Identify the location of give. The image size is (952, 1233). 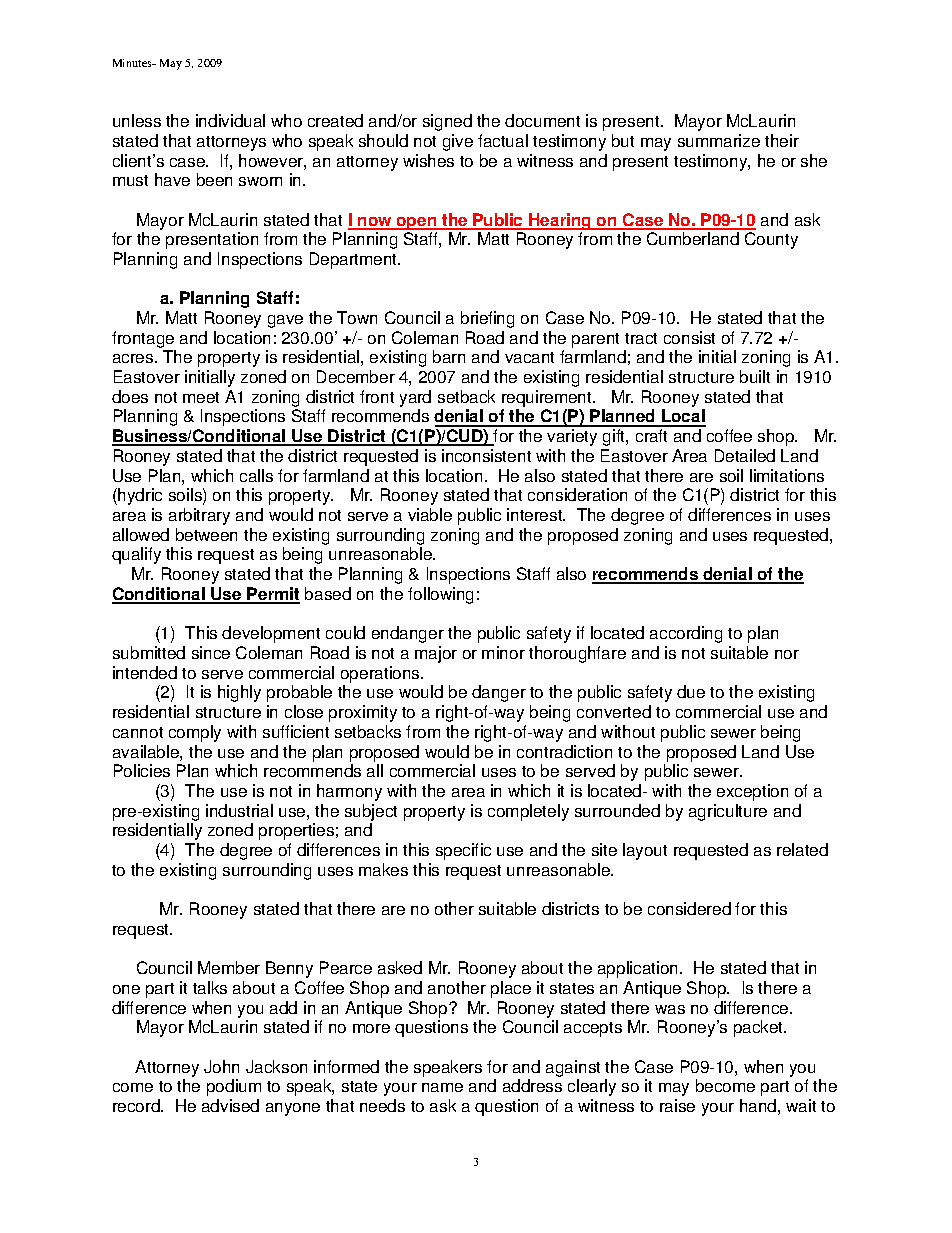
(458, 142).
